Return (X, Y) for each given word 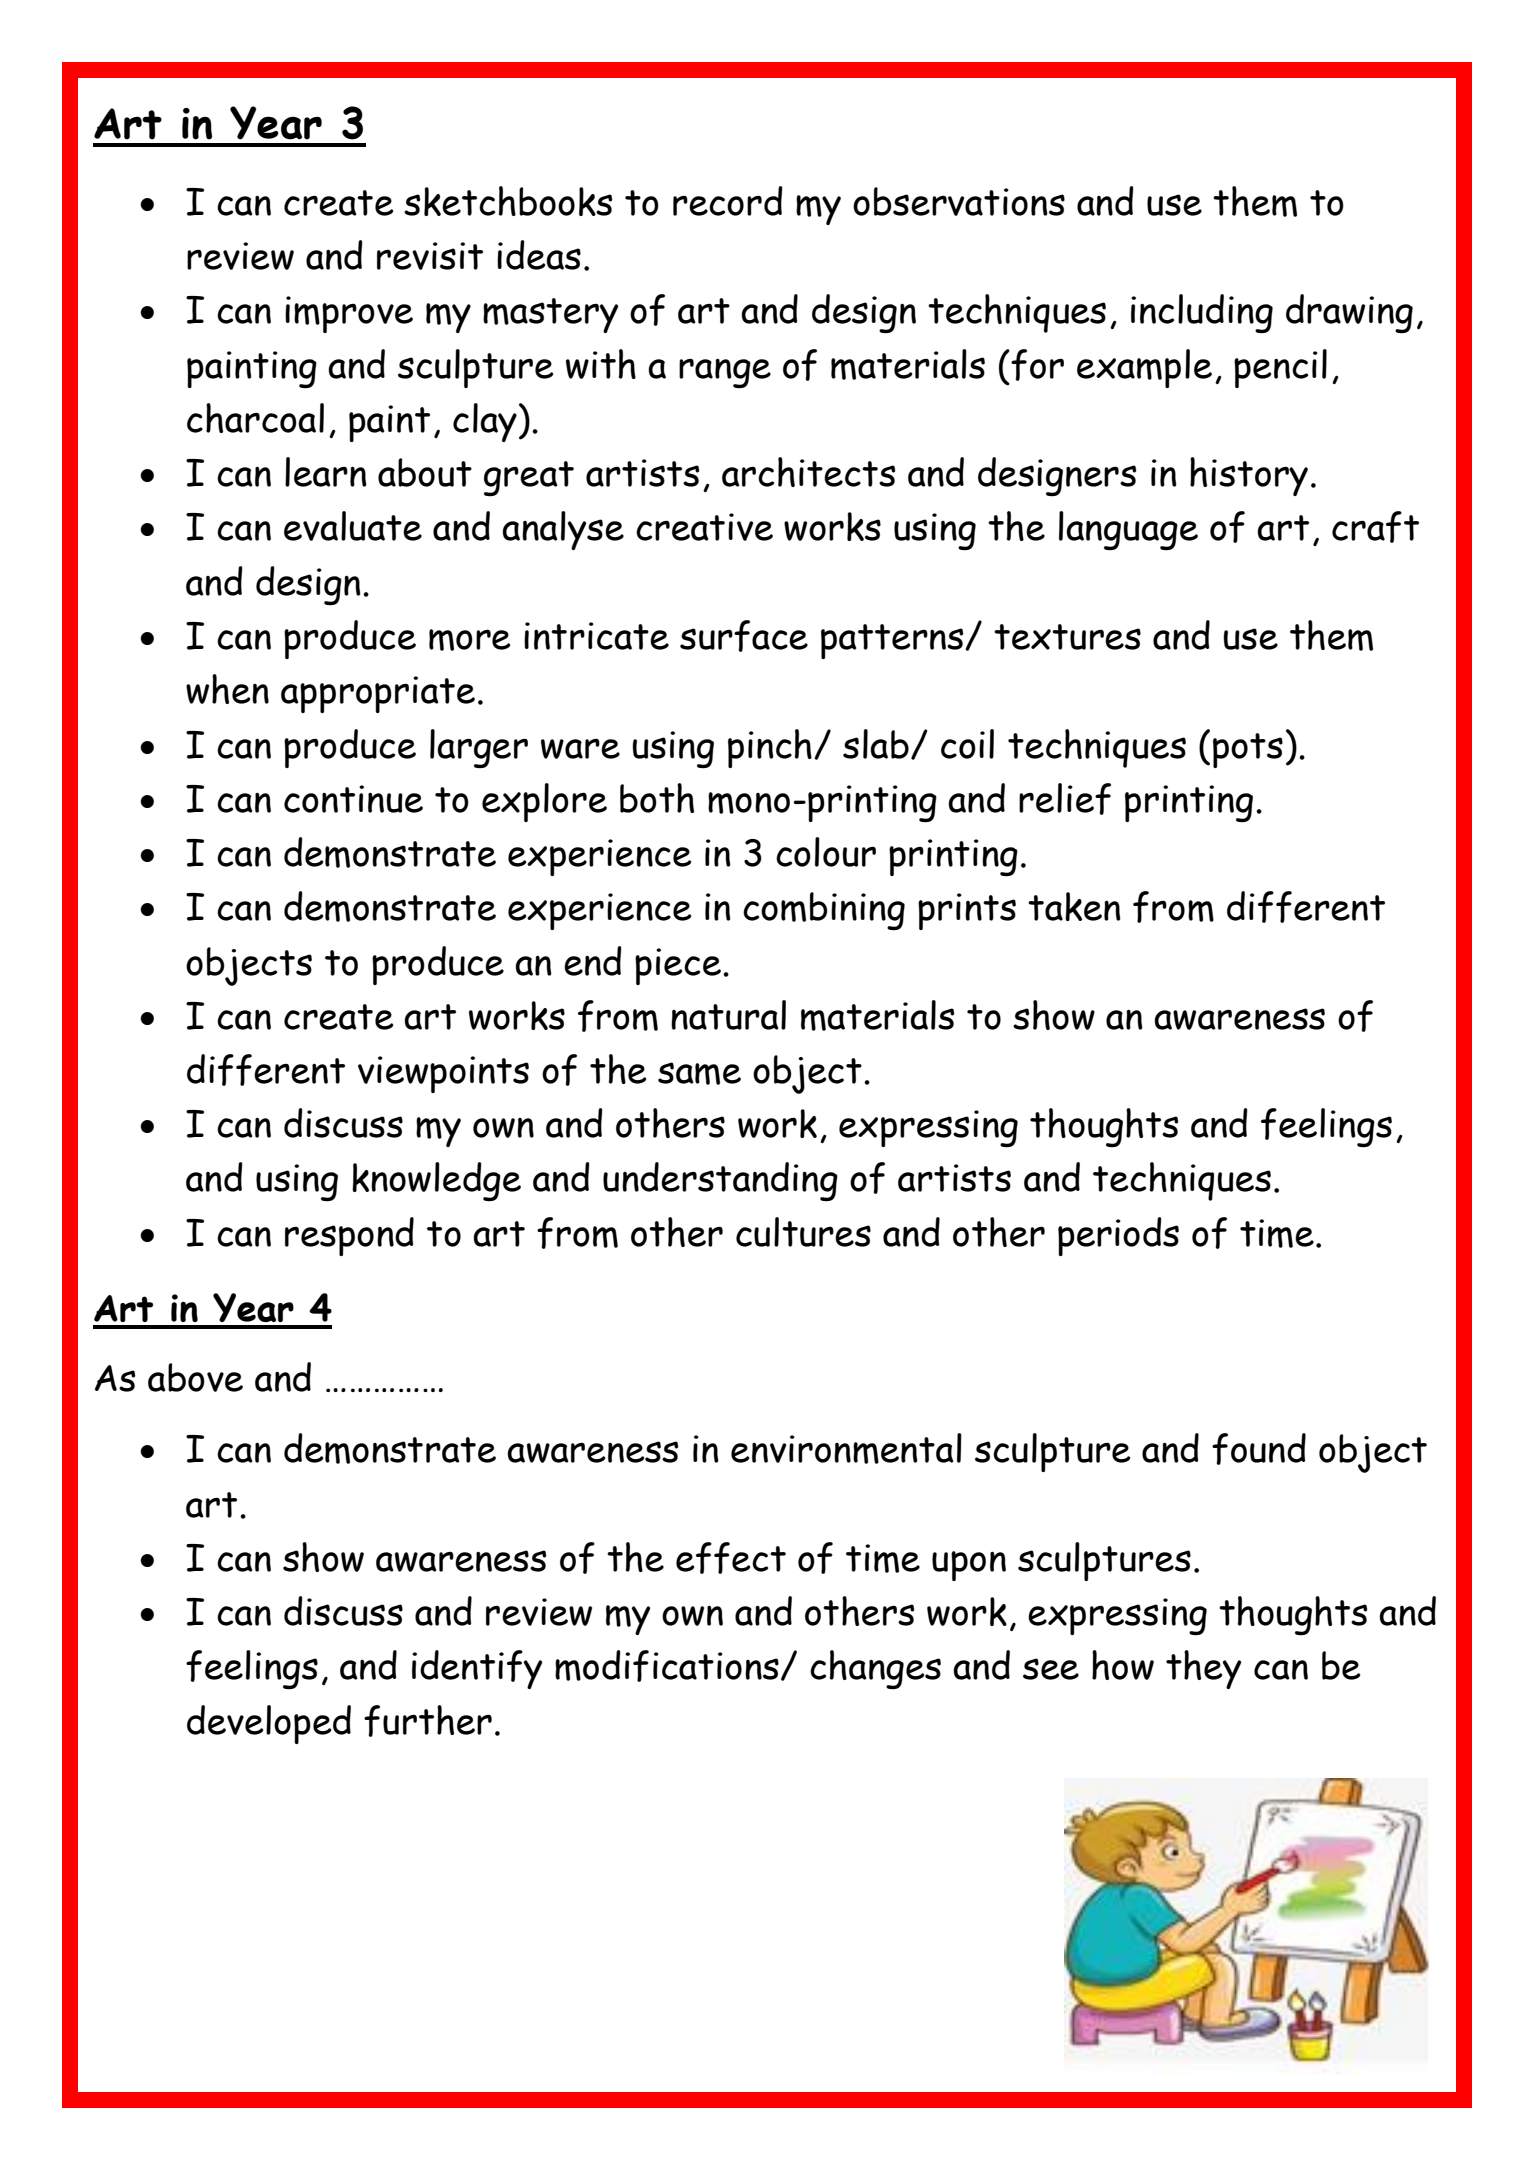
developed (269, 1724)
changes (875, 1669)
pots (1248, 750)
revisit (430, 256)
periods (1118, 1236)
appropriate (378, 694)
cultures (803, 1232)
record (728, 201)
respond (349, 1236)
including (1202, 313)
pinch (770, 748)
